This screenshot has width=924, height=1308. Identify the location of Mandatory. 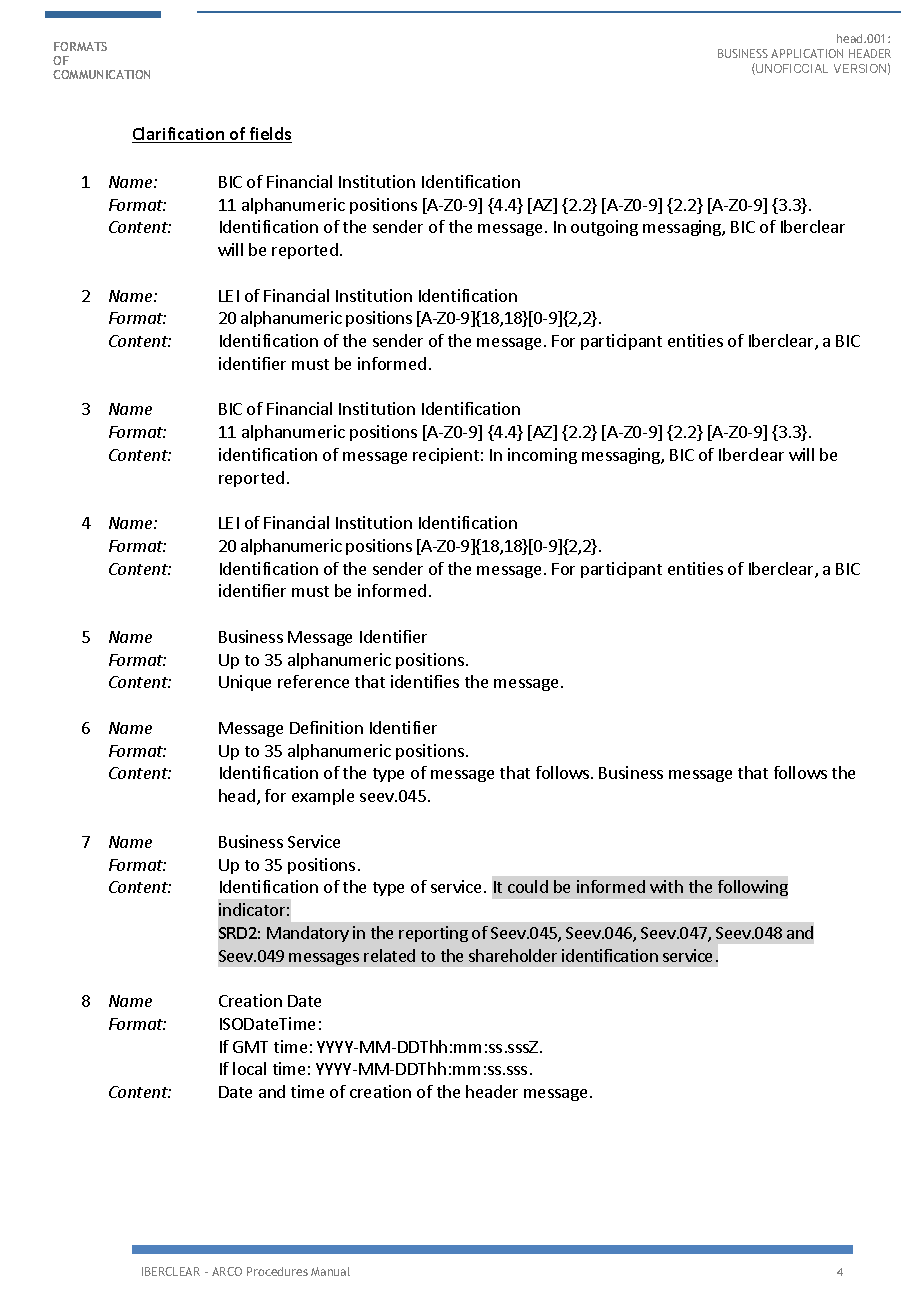
(308, 934).
